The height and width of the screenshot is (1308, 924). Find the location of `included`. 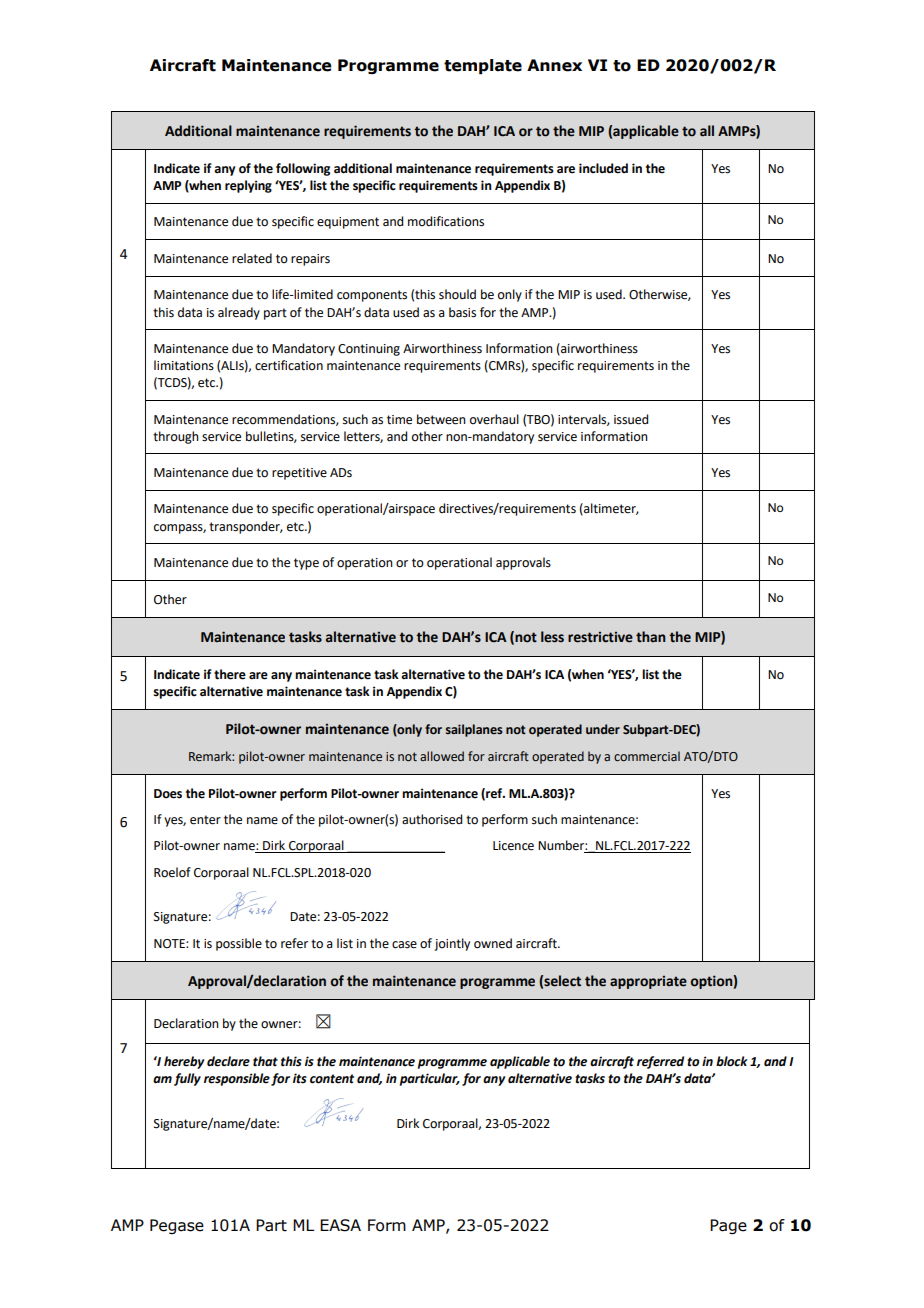

included is located at coordinates (603, 168).
